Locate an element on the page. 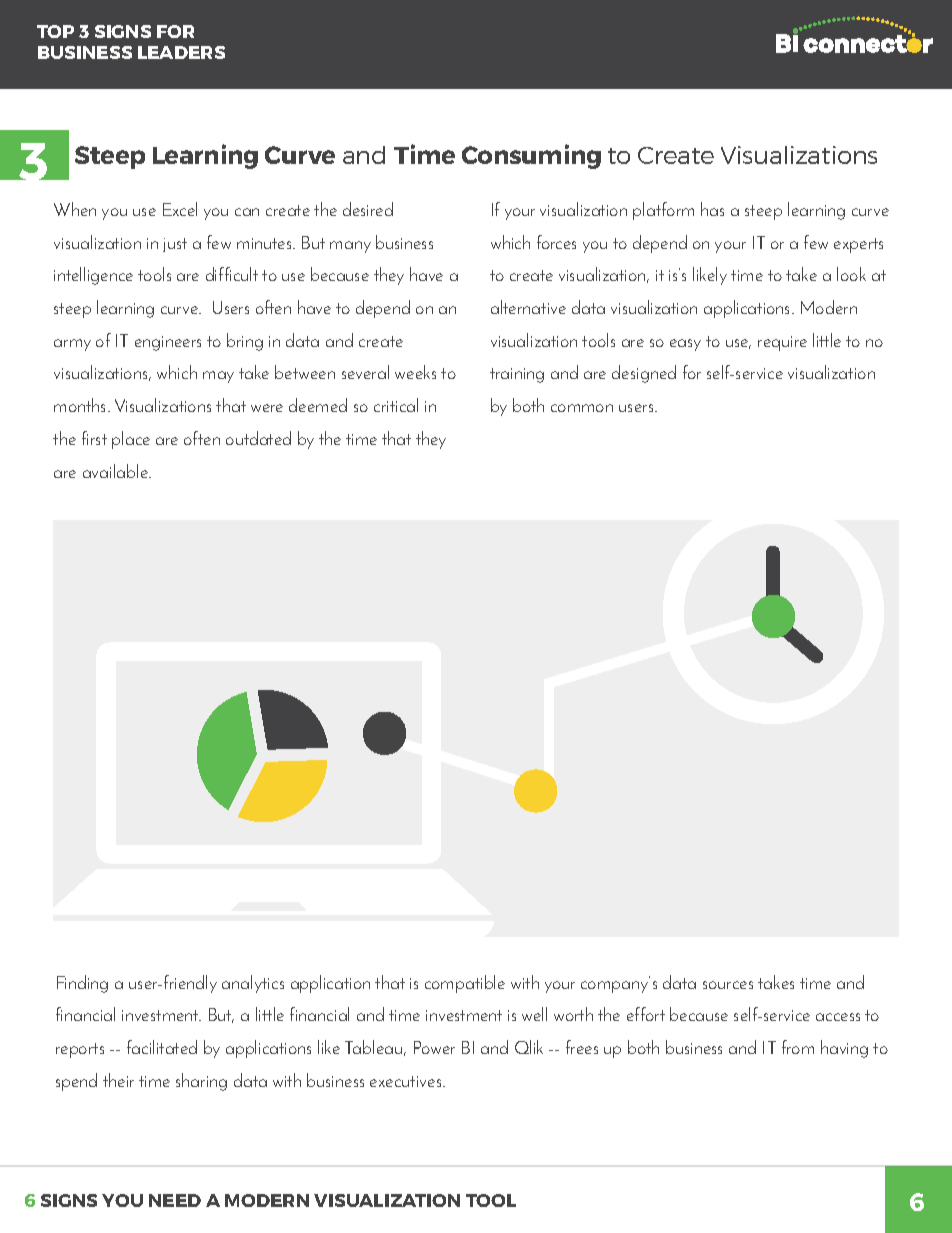 This document has width=952, height=1233. available is located at coordinates (117, 471).
